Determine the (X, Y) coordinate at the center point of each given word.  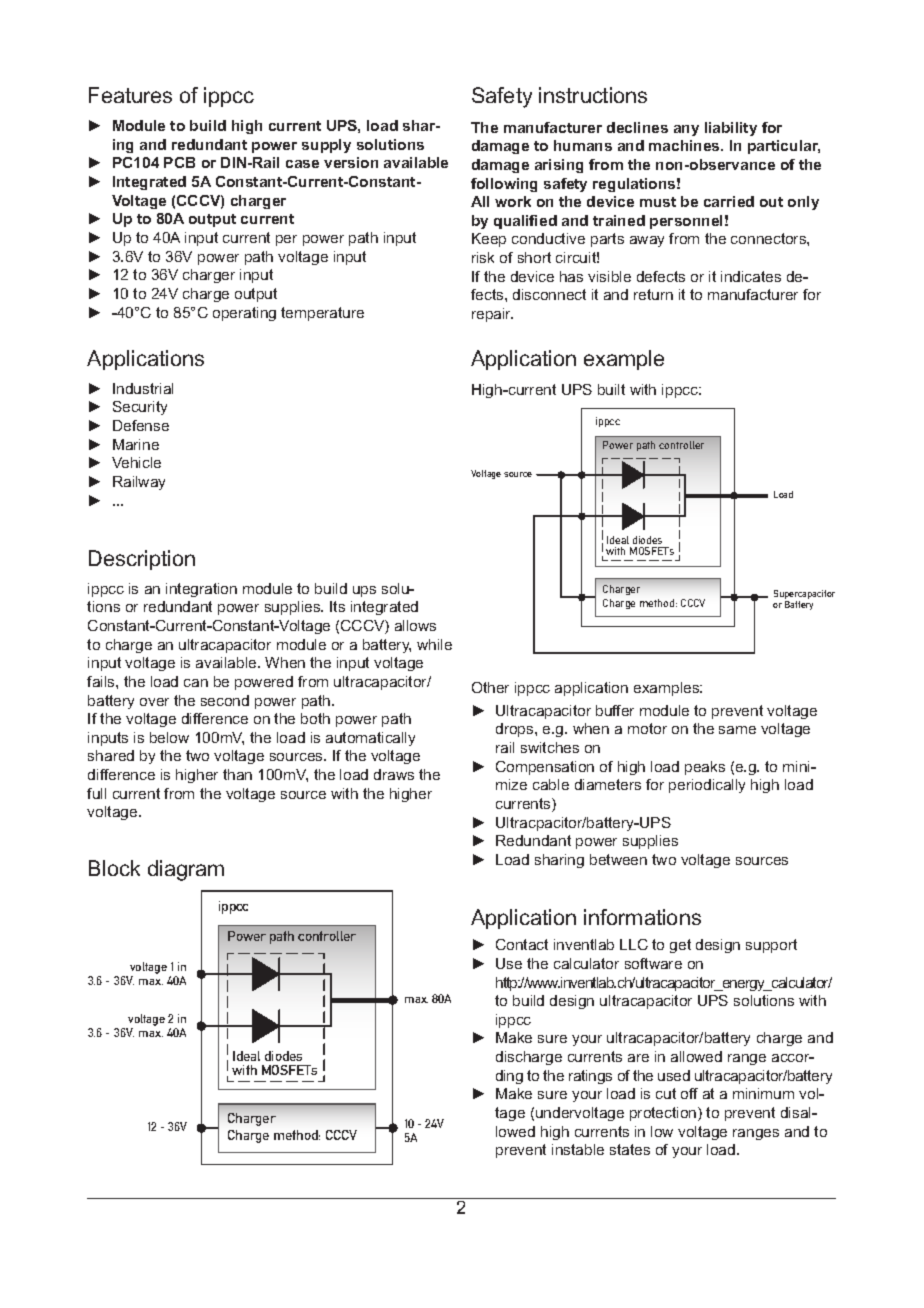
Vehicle (136, 462)
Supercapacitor (804, 596)
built (611, 389)
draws (394, 774)
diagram (186, 870)
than (237, 774)
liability (731, 129)
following (504, 185)
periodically (707, 786)
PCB (179, 162)
